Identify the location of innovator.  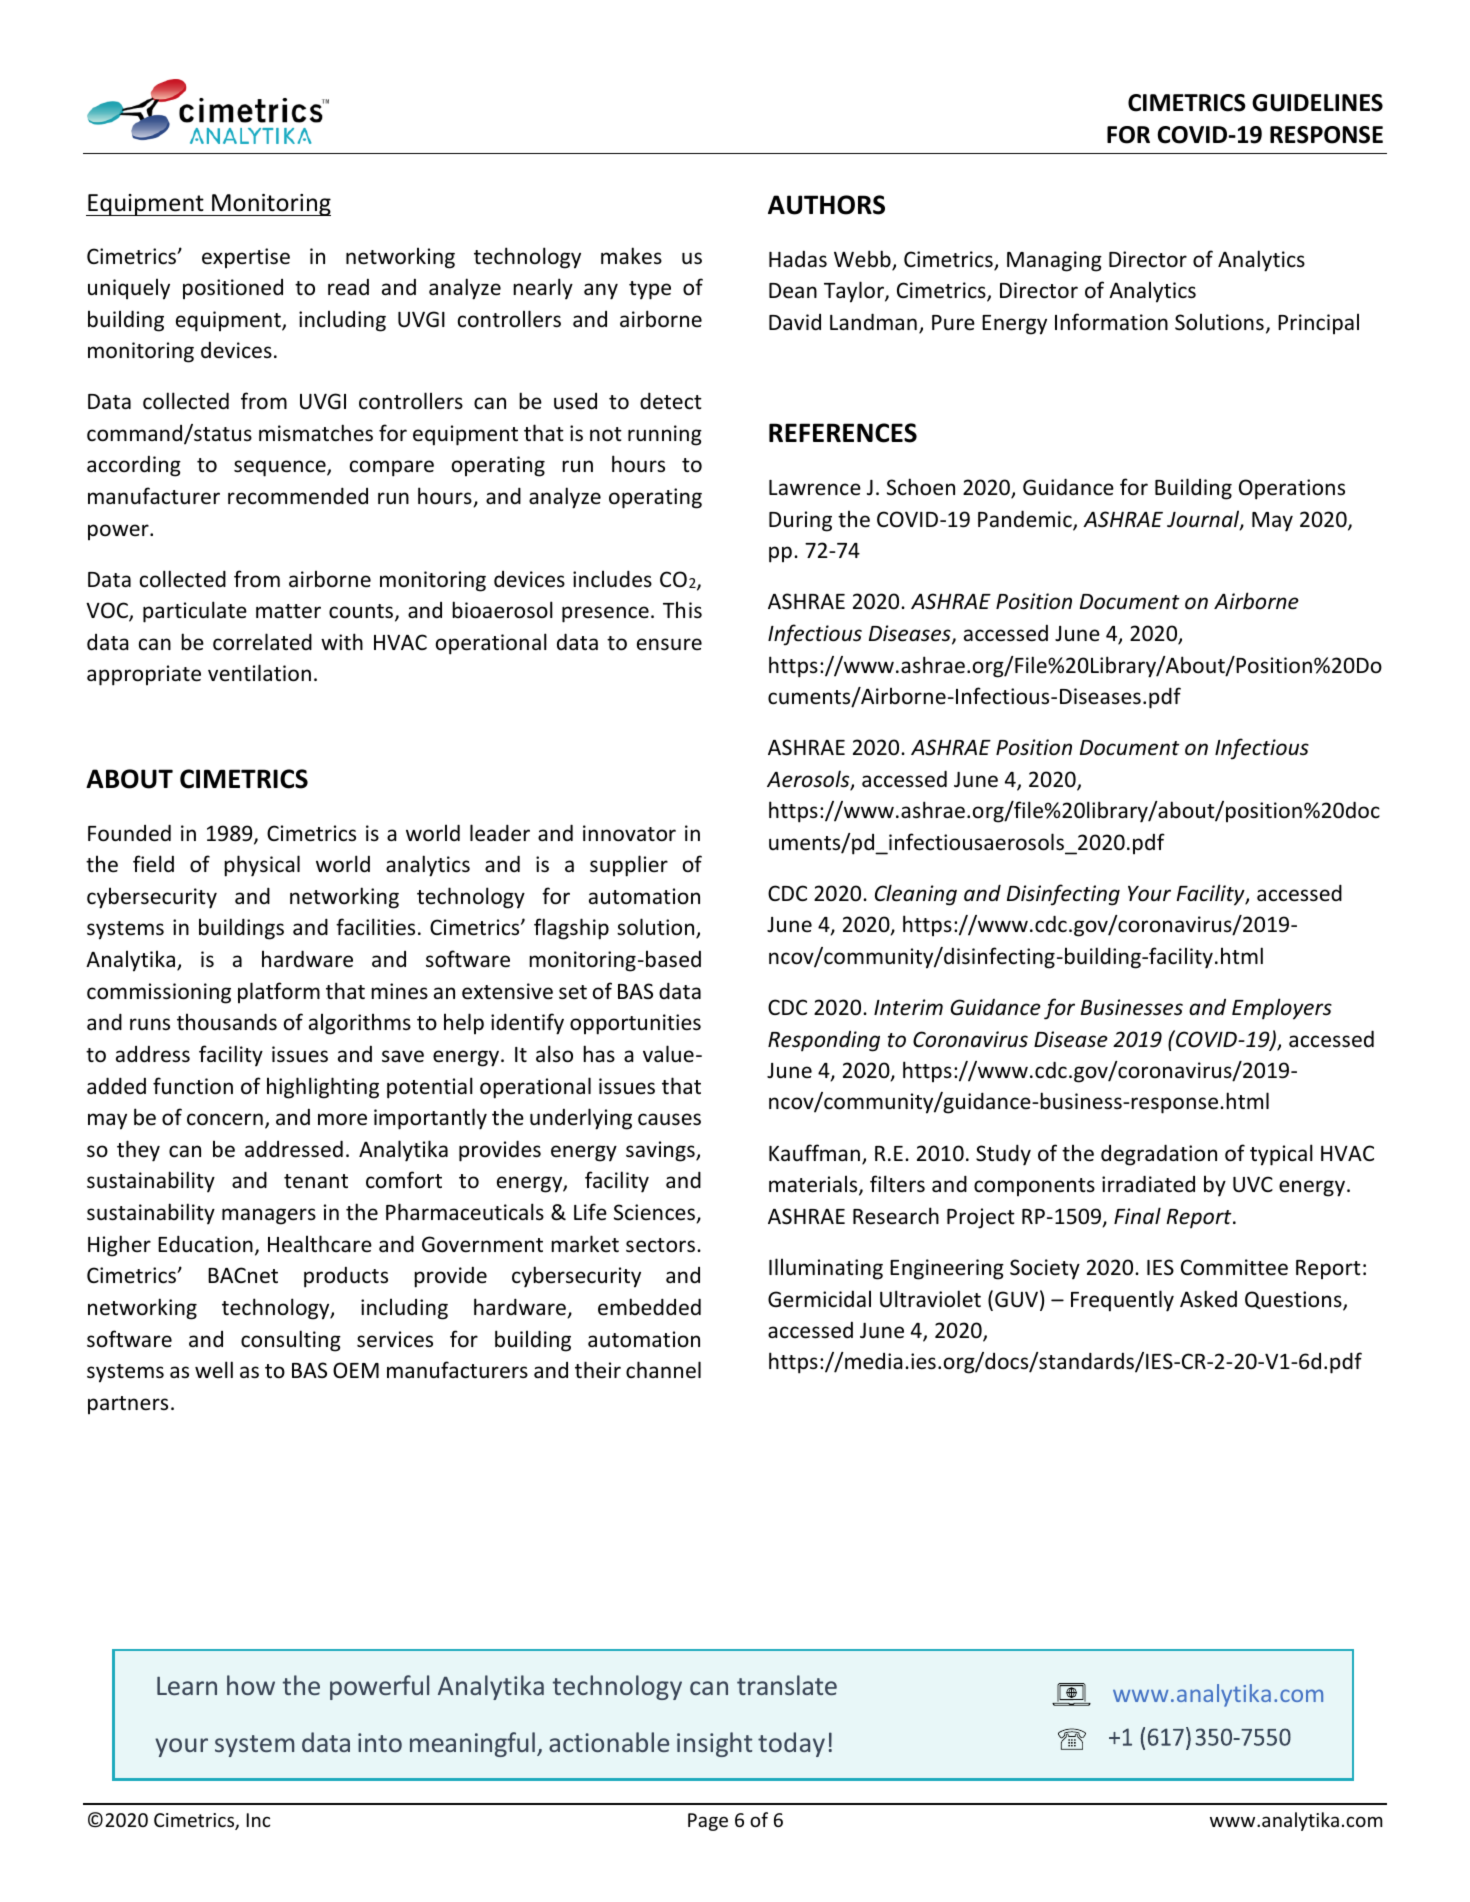
(629, 833).
